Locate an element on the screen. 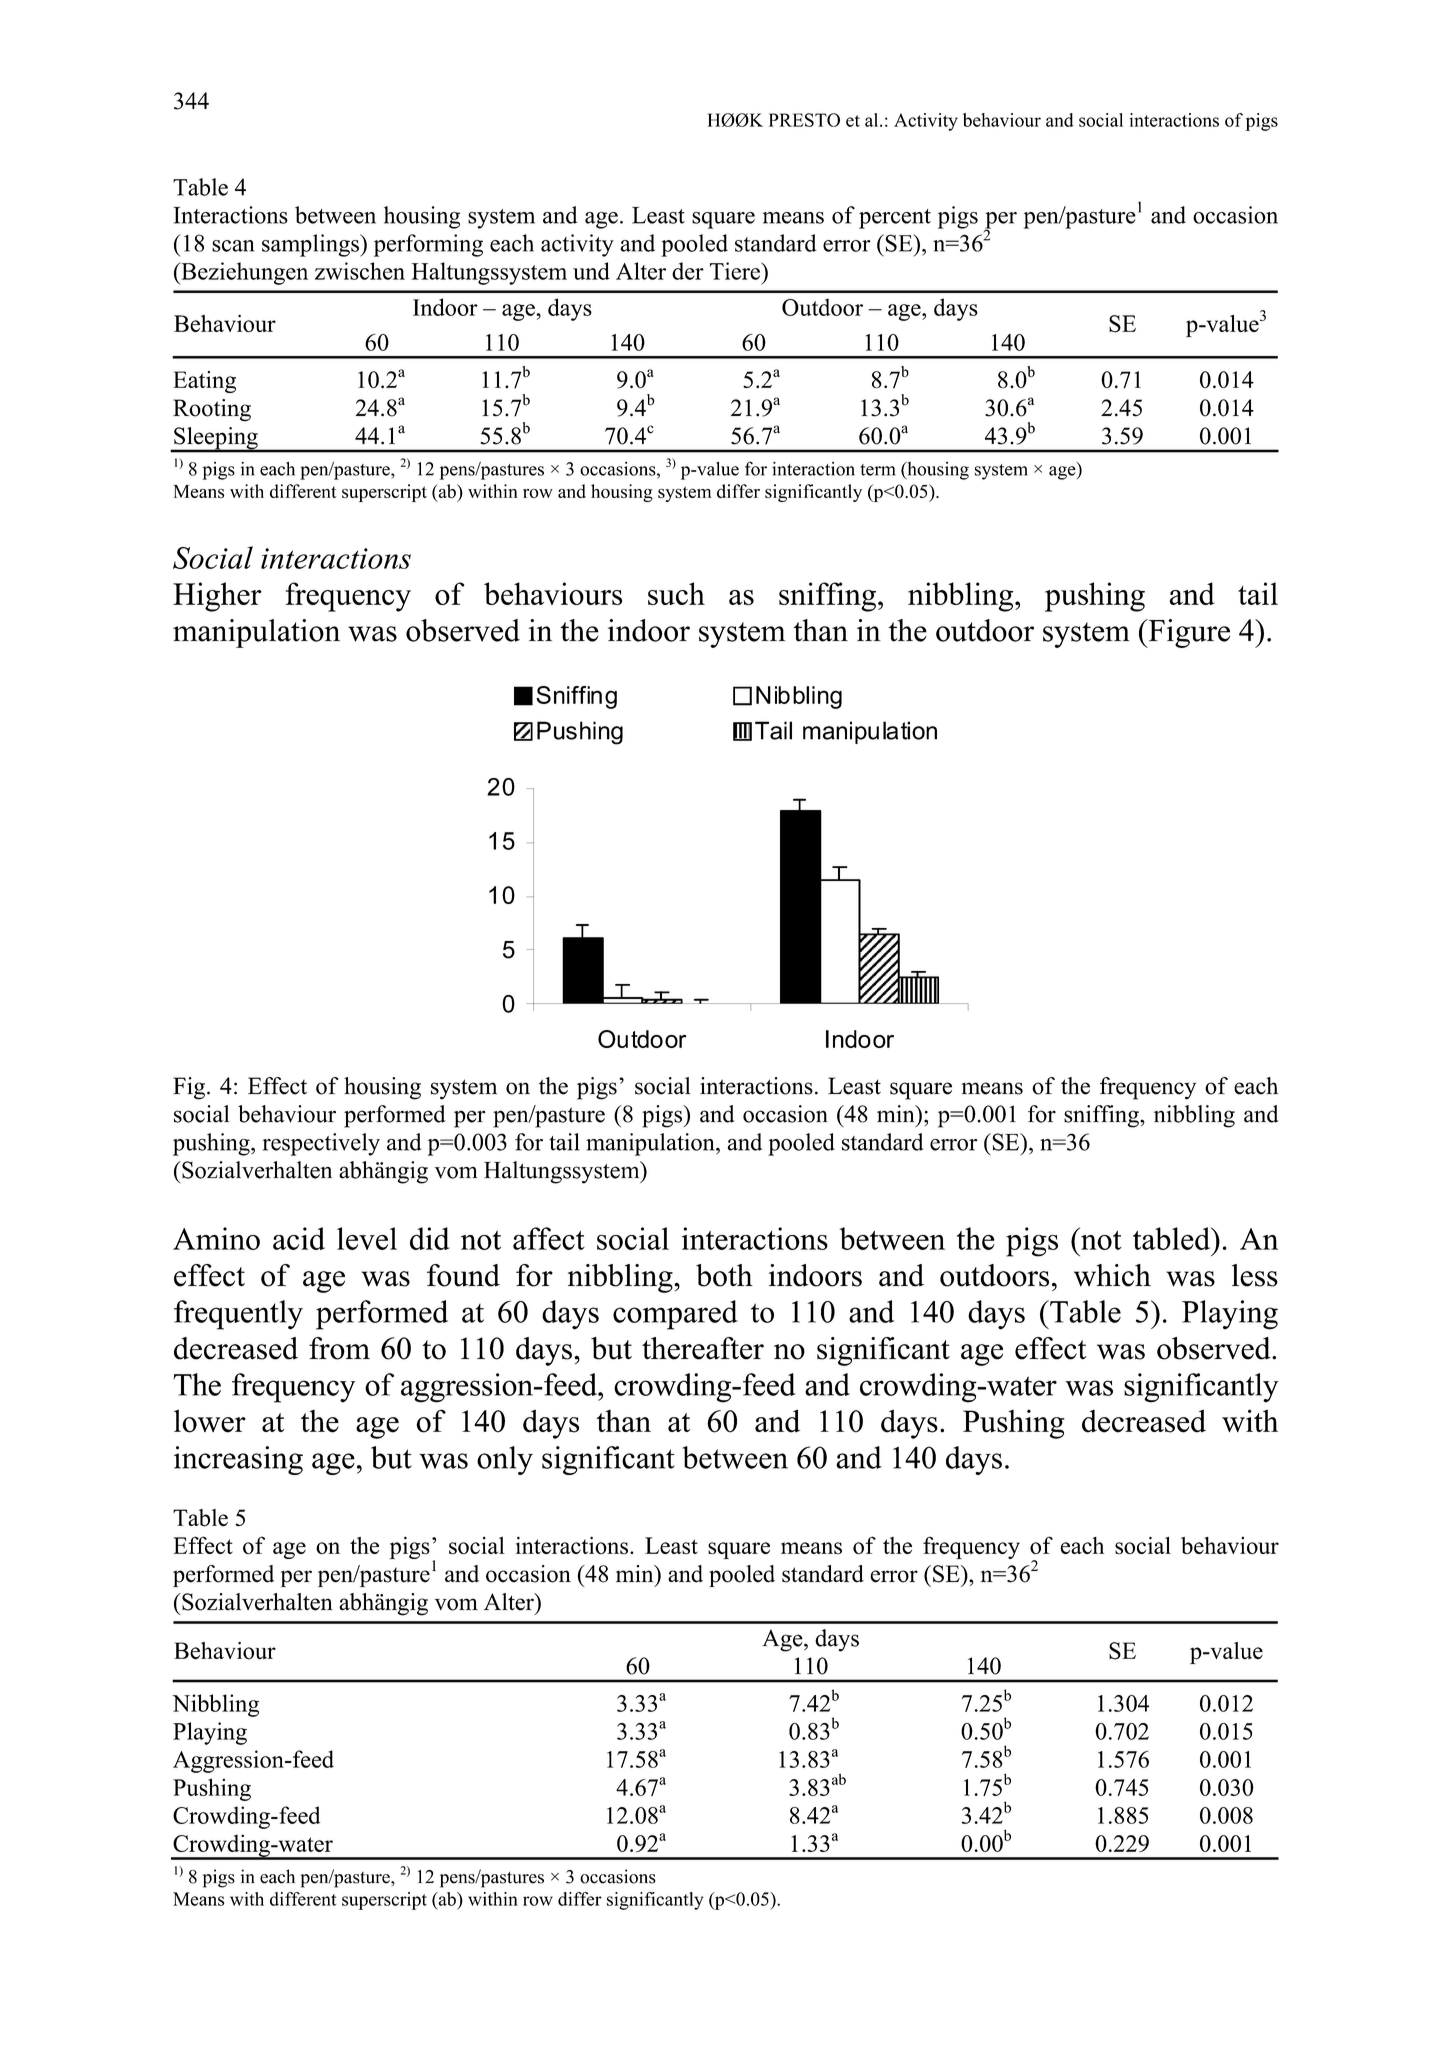 Image resolution: width=1451 pixels, height=2053 pixels. Higher is located at coordinates (217, 597).
